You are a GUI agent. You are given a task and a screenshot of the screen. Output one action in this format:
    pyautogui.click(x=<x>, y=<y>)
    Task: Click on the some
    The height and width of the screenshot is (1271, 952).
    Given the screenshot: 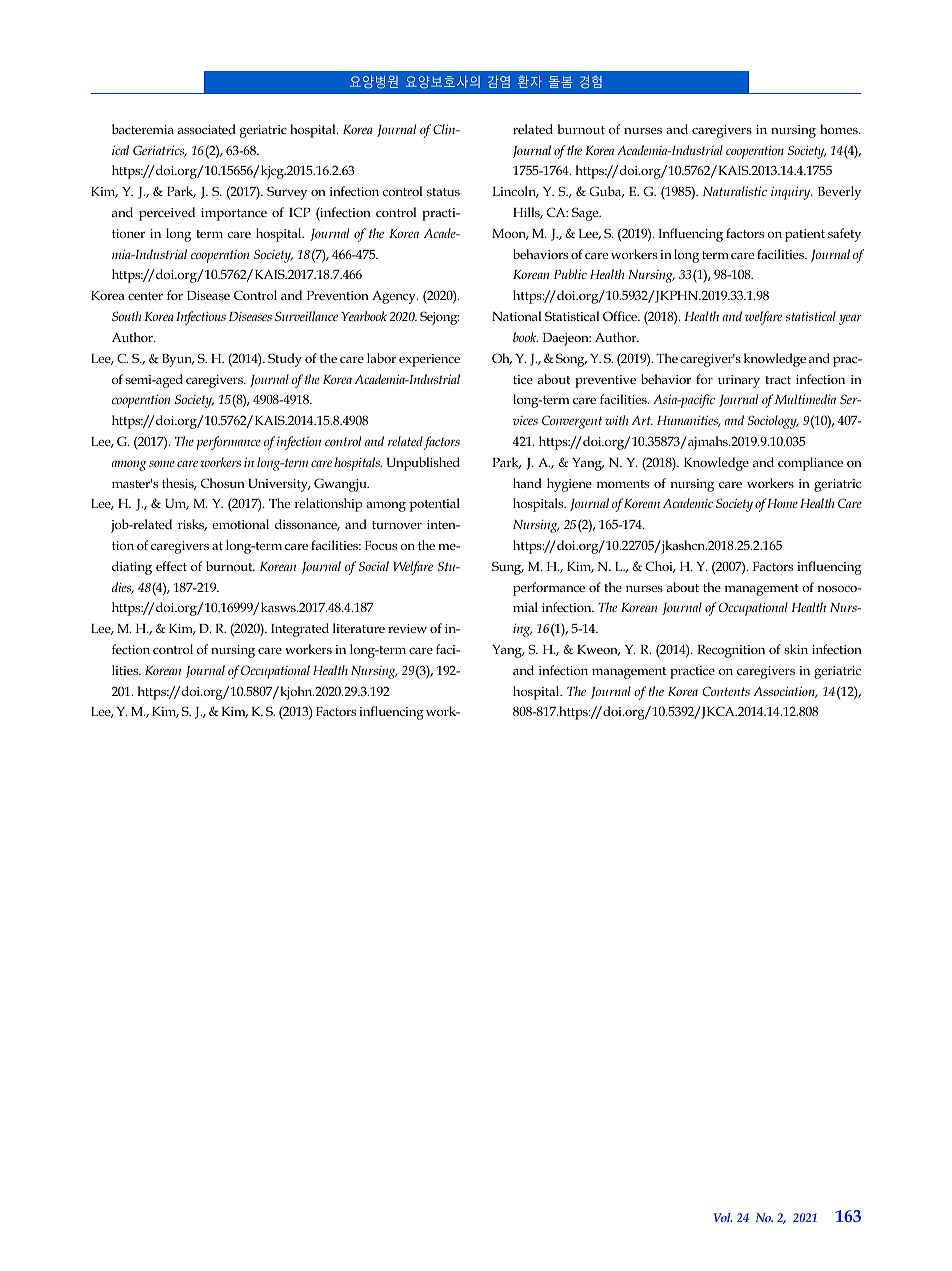 What is the action you would take?
    pyautogui.click(x=162, y=463)
